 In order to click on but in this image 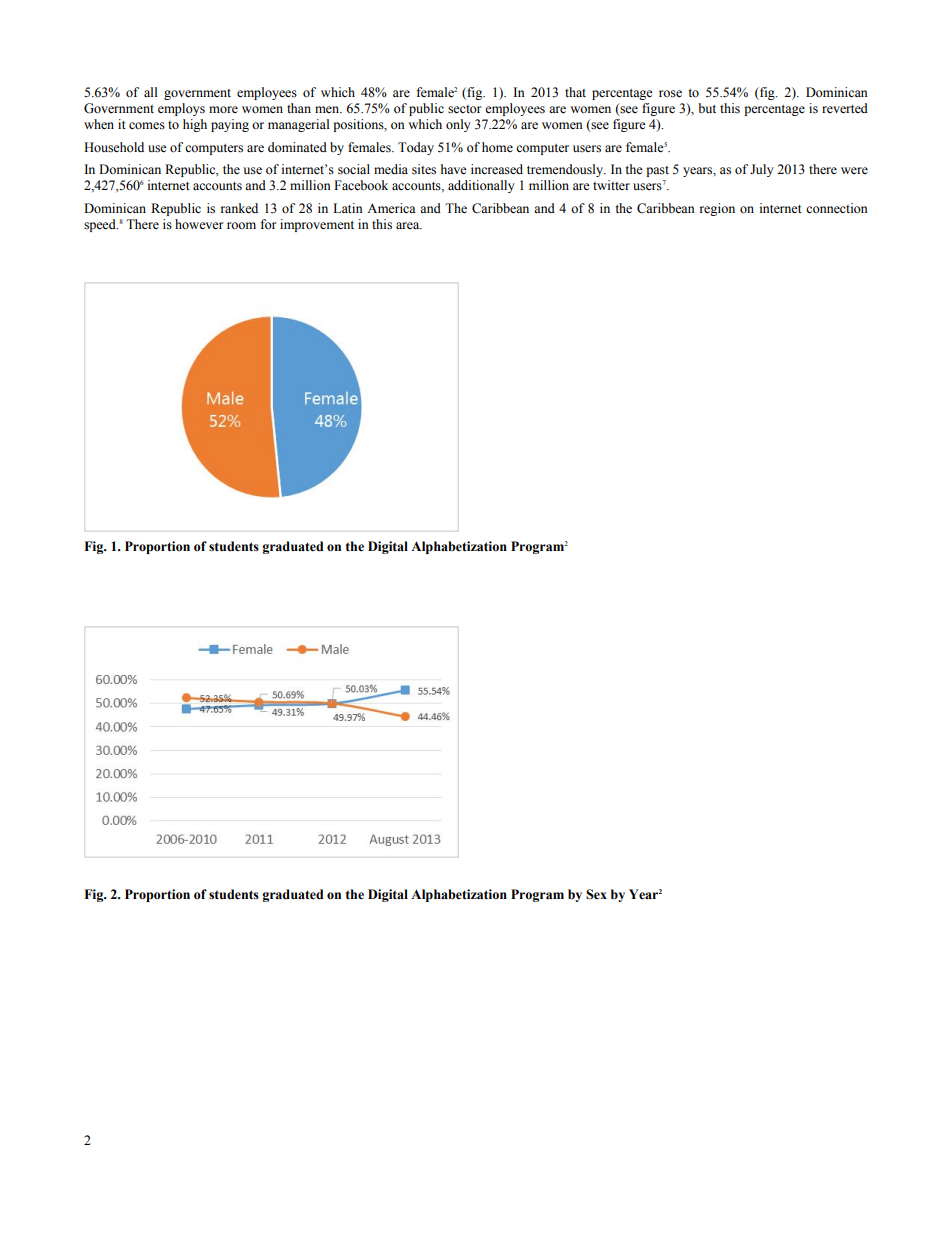, I will do `click(707, 108)`.
